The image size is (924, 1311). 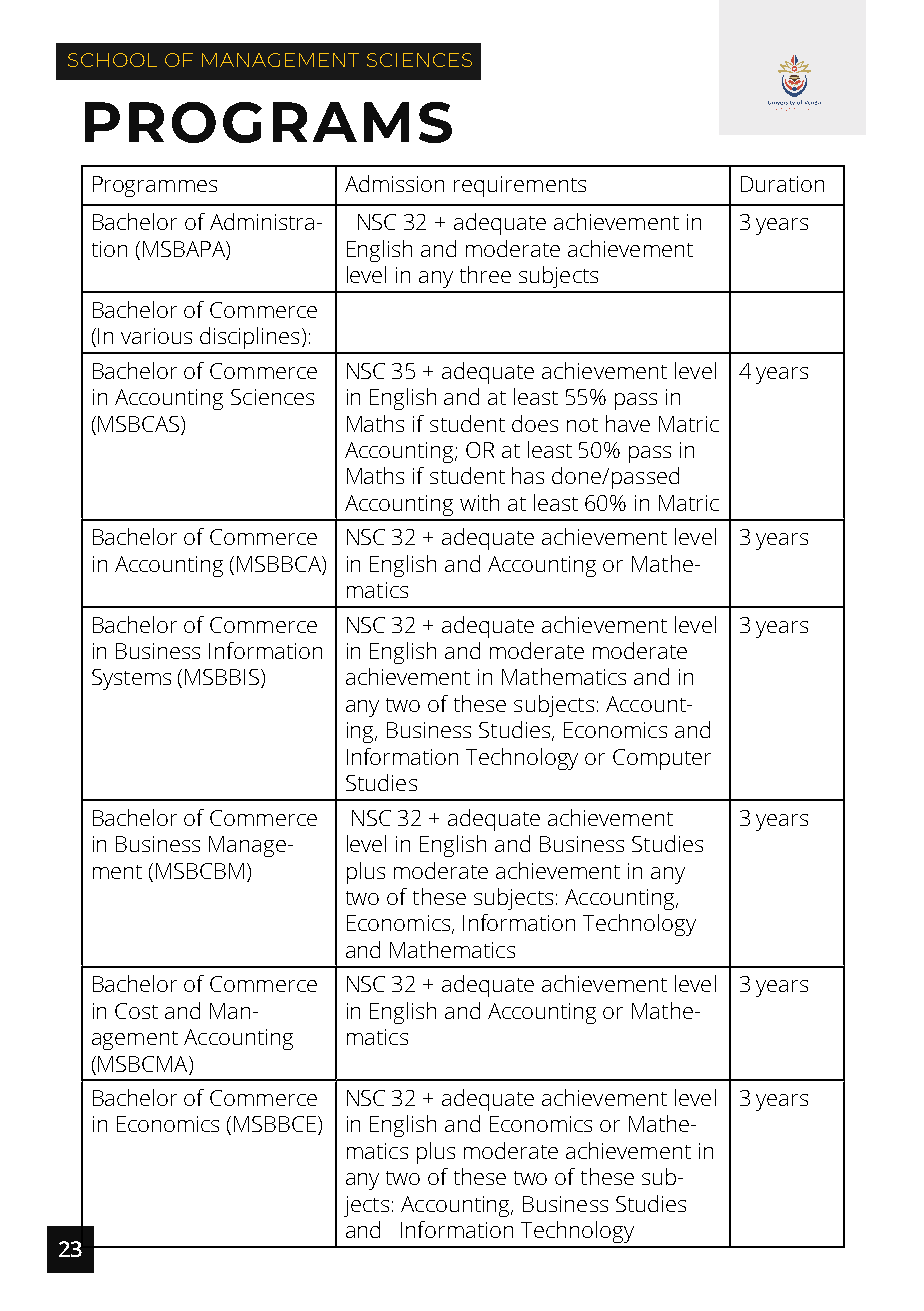 What do you see at coordinates (485, 274) in the image?
I see `three` at bounding box center [485, 274].
